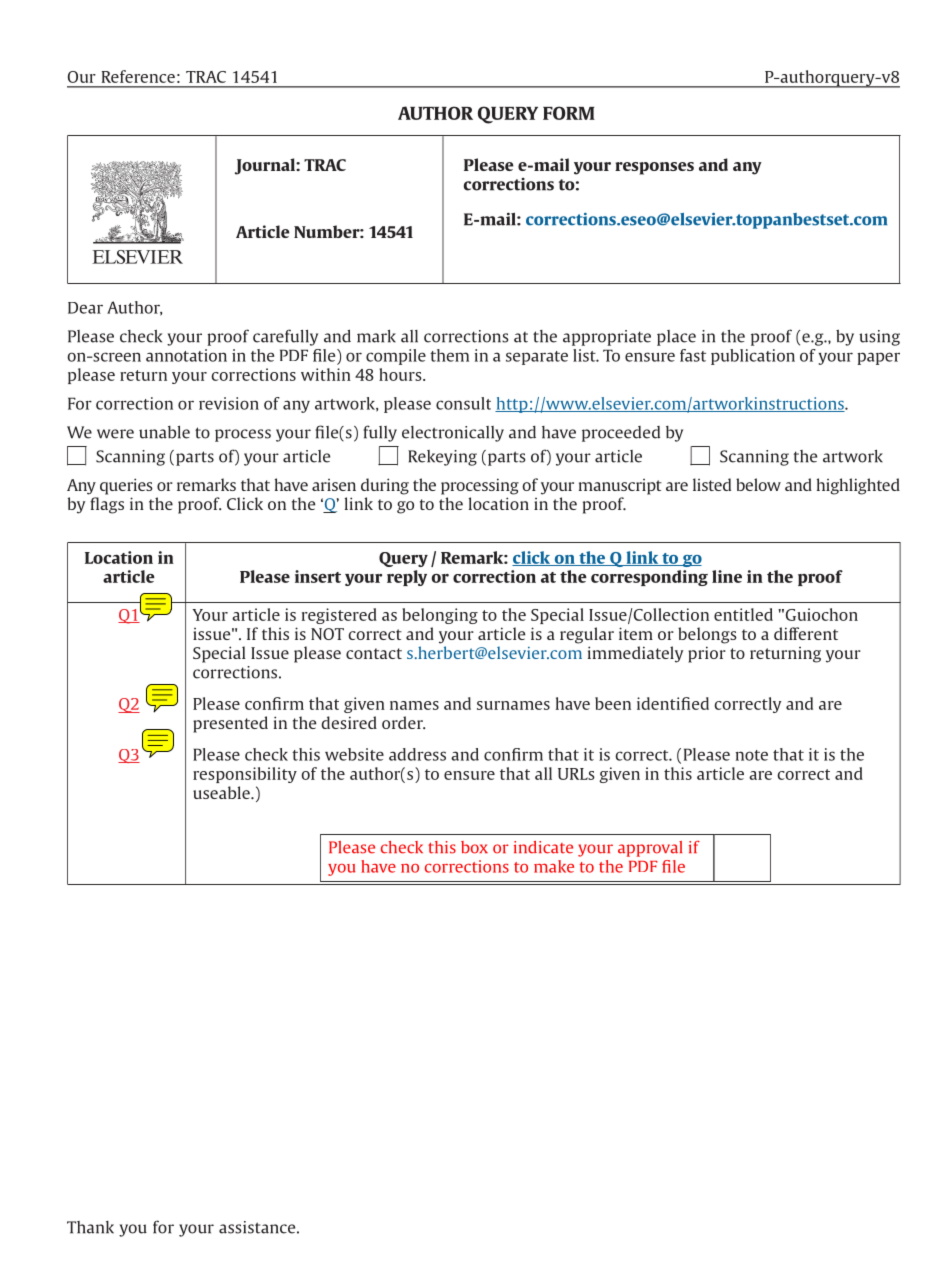  What do you see at coordinates (474, 847) in the page?
I see `box` at bounding box center [474, 847].
